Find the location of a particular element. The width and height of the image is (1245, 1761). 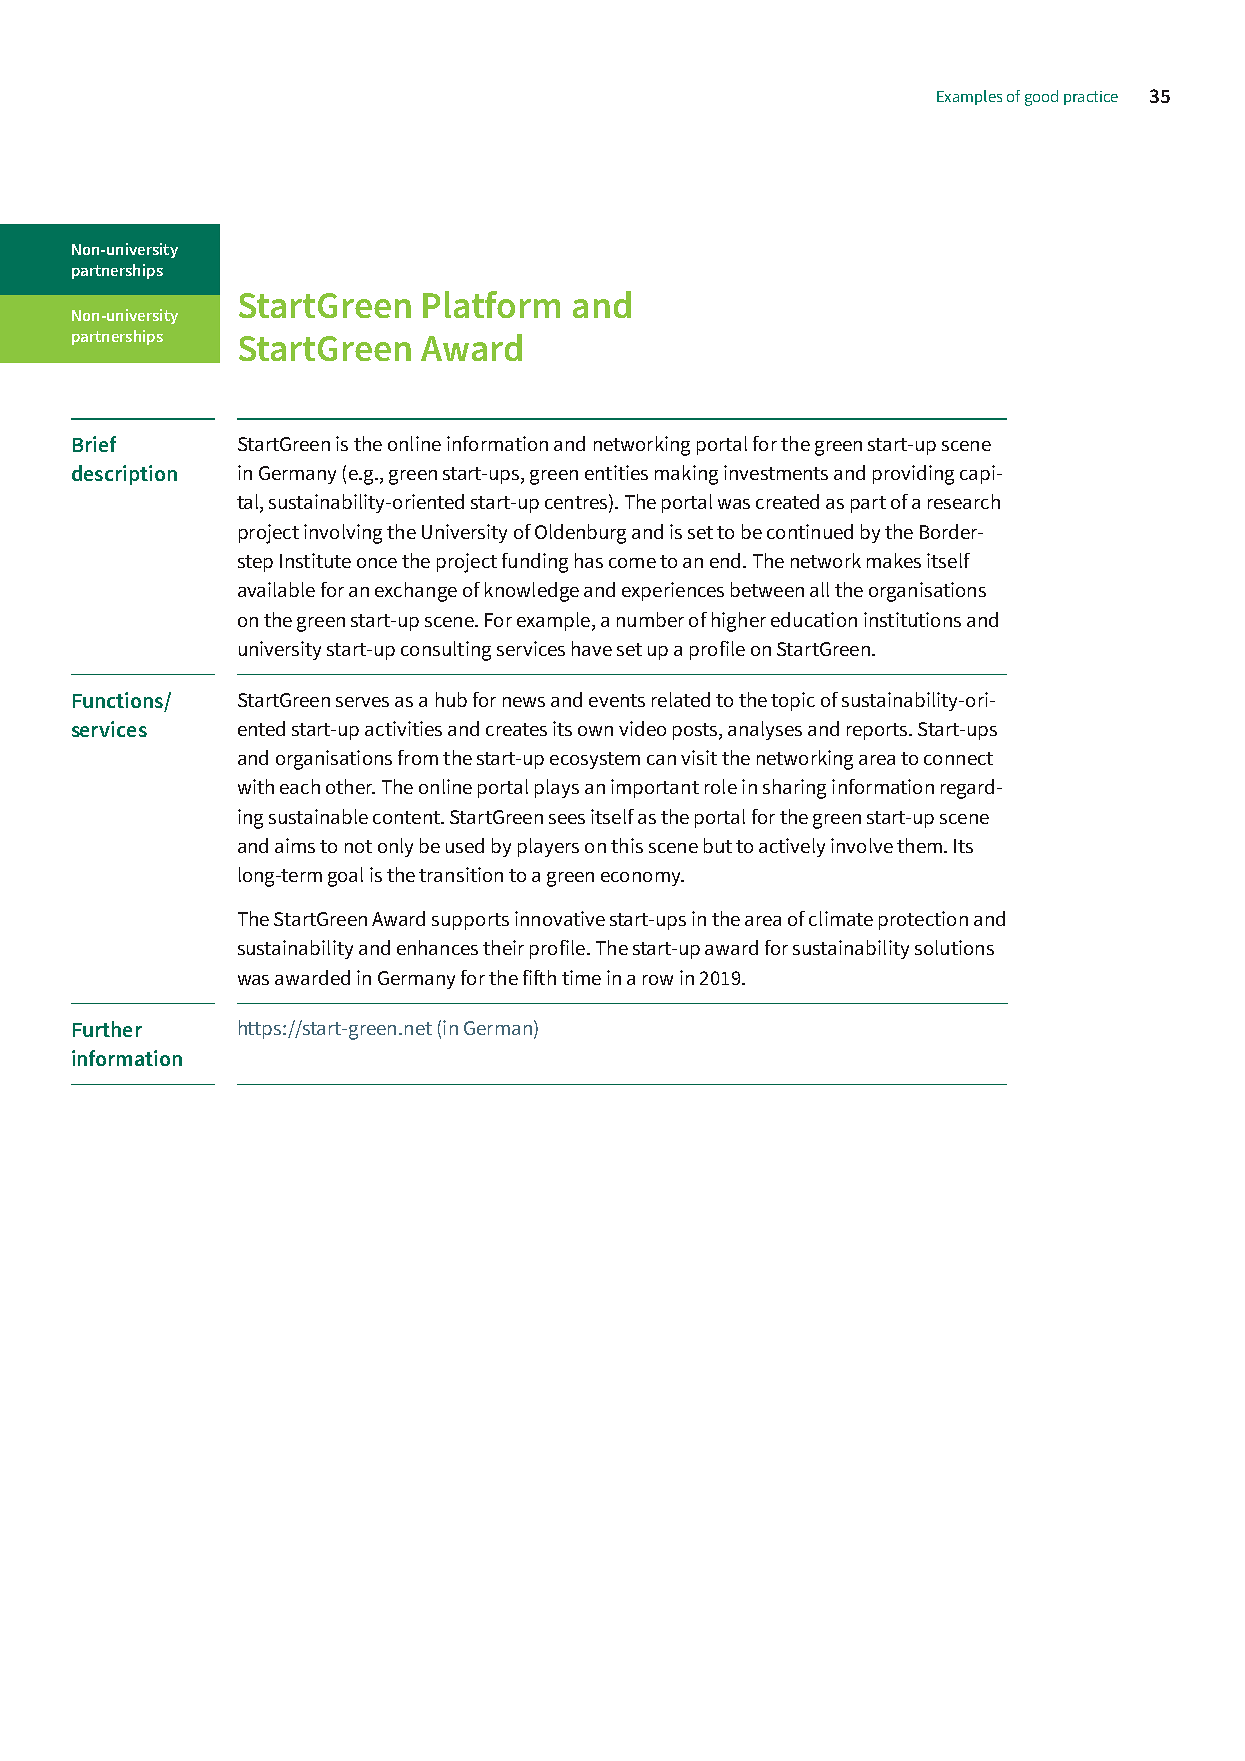

solutions is located at coordinates (954, 947).
